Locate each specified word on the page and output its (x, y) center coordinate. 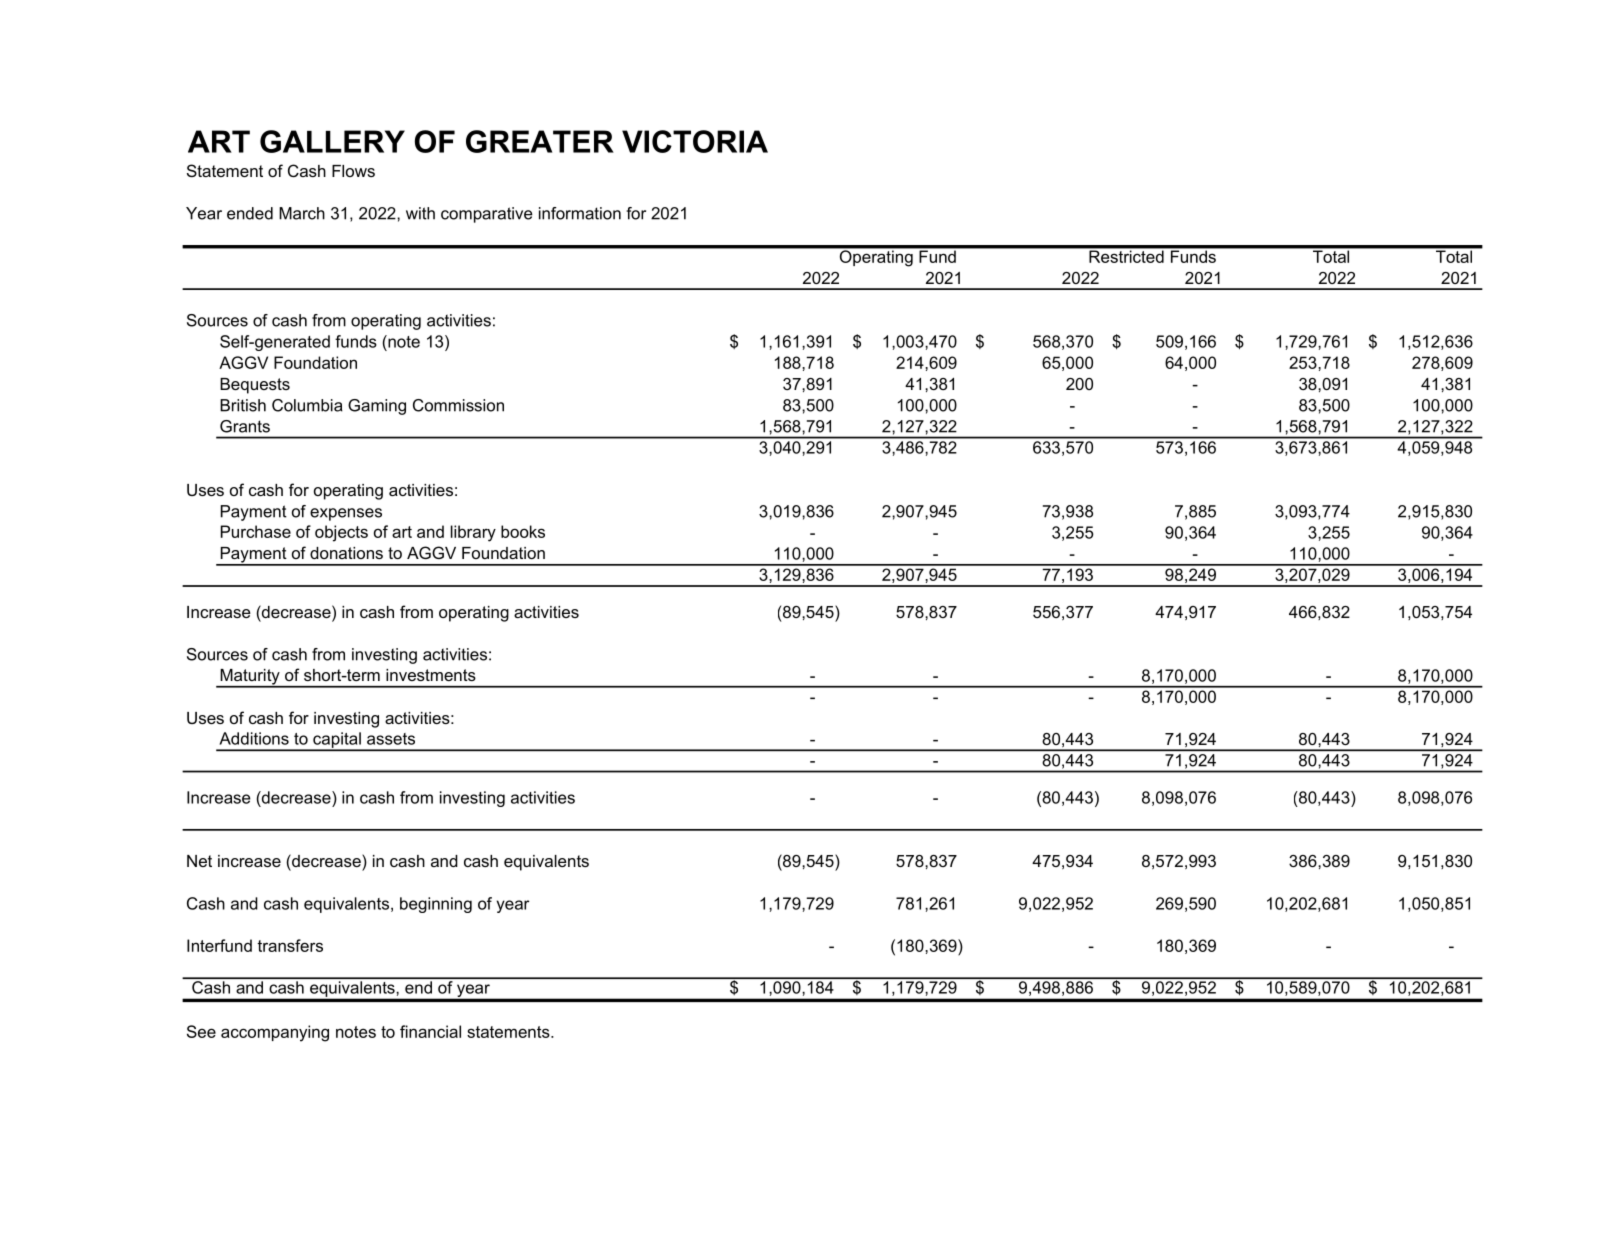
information (580, 213)
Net (199, 861)
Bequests (255, 386)
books (523, 531)
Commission (458, 405)
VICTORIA (695, 141)
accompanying (275, 1033)
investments (431, 675)
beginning (436, 905)
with (420, 213)
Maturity (250, 678)
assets (391, 739)
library (473, 533)
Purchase (256, 531)
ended (250, 213)
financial (430, 1031)
